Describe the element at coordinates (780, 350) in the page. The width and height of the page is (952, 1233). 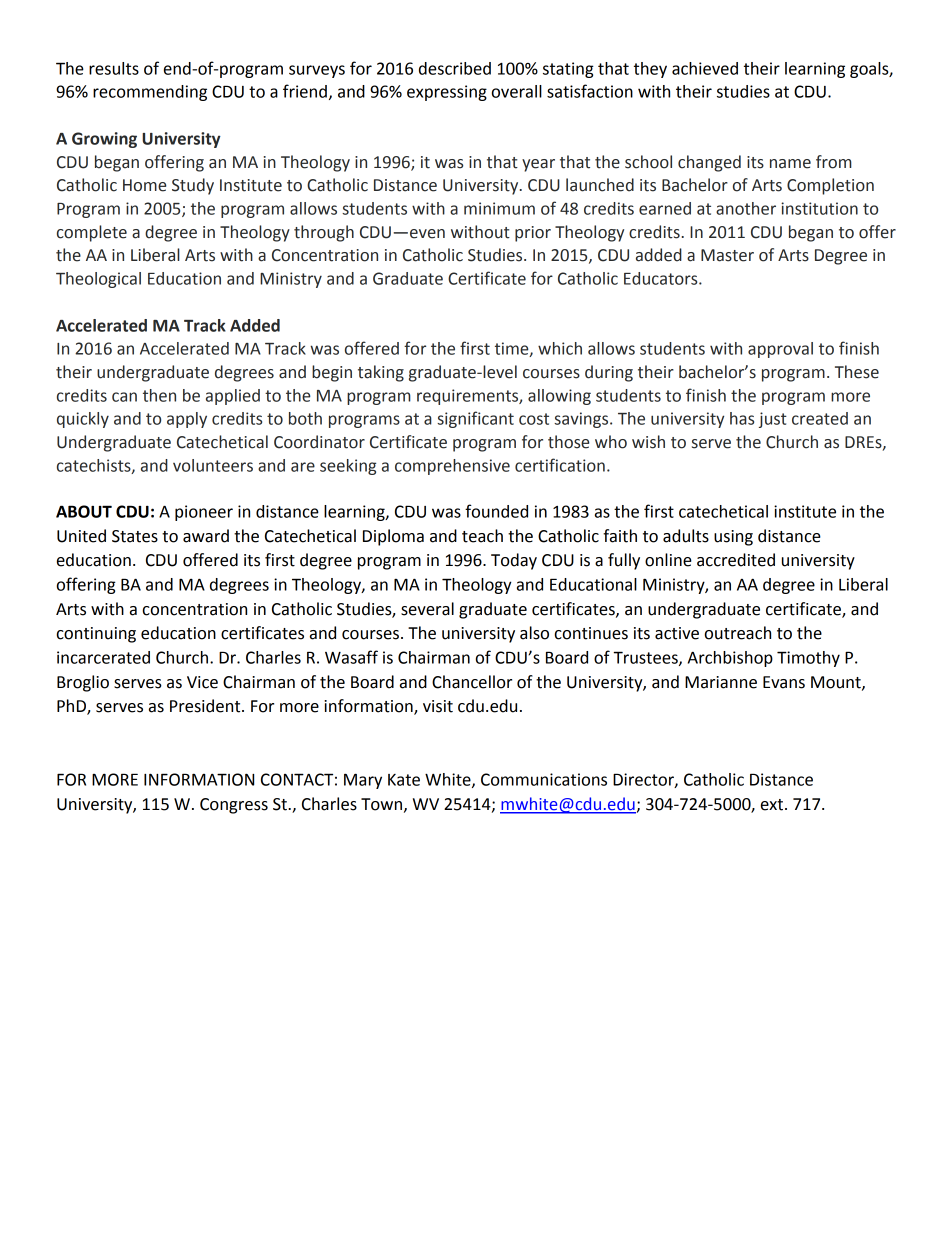
I see `approval` at that location.
